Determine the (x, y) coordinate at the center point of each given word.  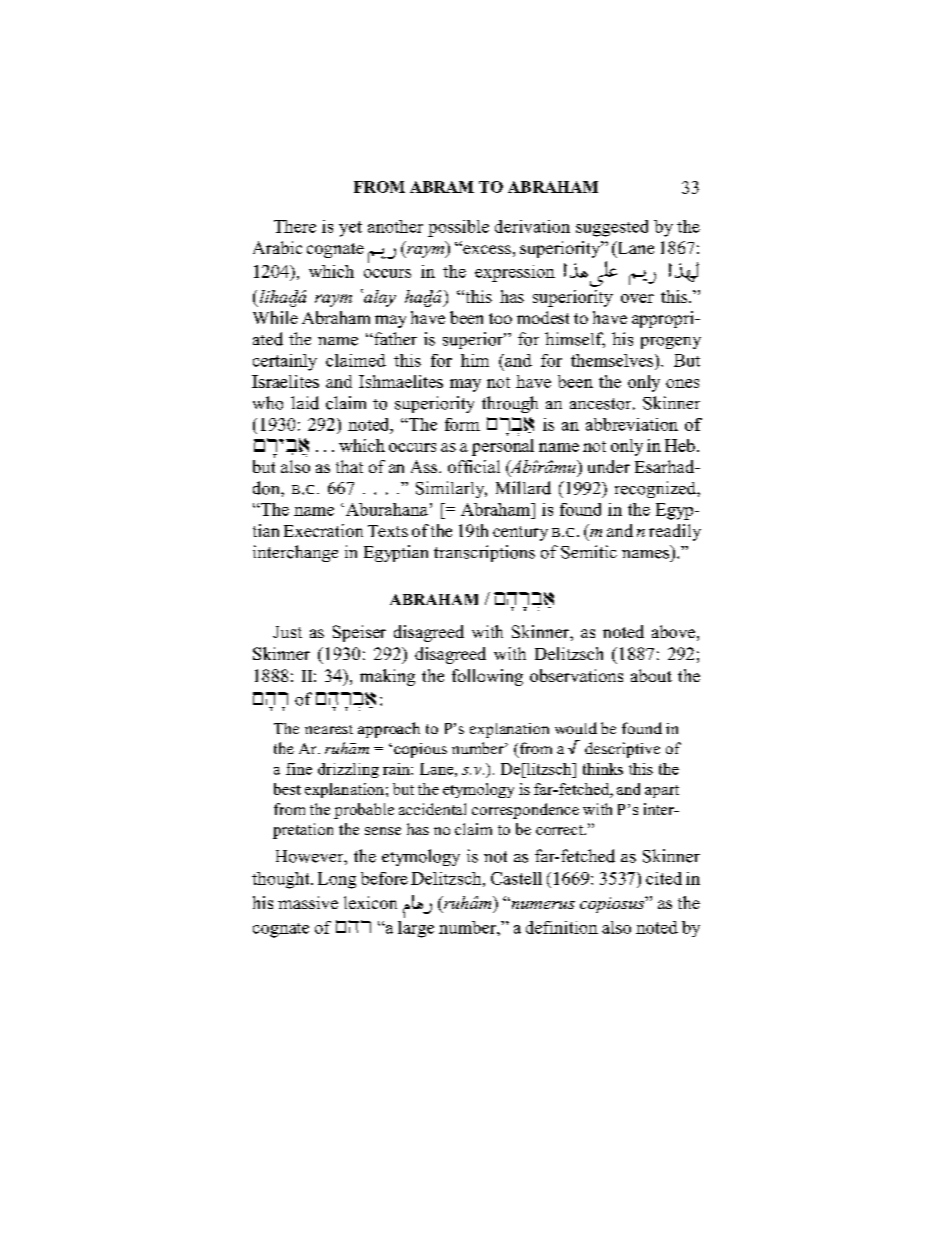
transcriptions (484, 553)
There (295, 226)
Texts (388, 531)
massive (308, 902)
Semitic (589, 552)
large (416, 929)
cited (664, 878)
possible (458, 228)
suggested (612, 228)
